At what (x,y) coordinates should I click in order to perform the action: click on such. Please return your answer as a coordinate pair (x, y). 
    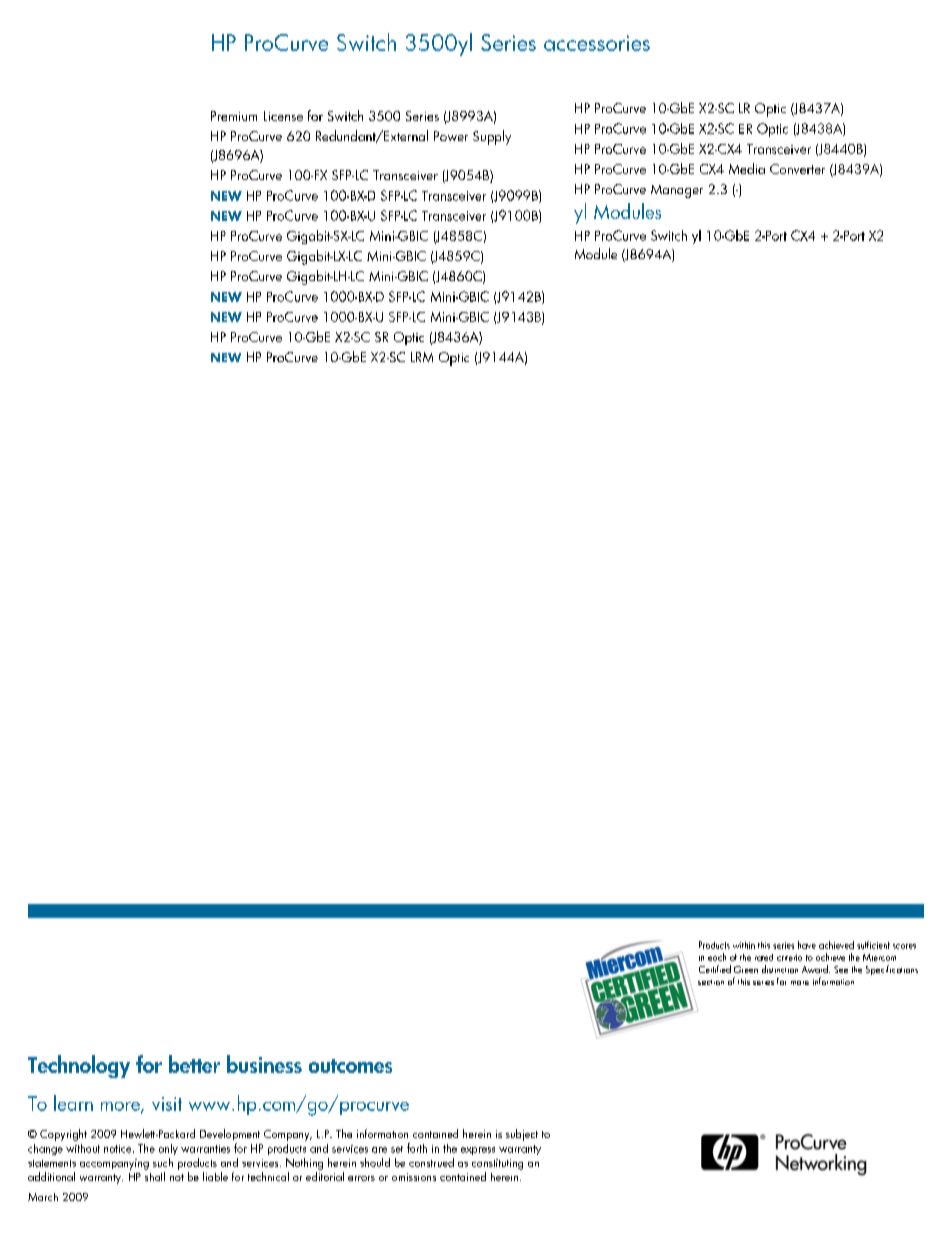
    Looking at the image, I should click on (163, 1162).
